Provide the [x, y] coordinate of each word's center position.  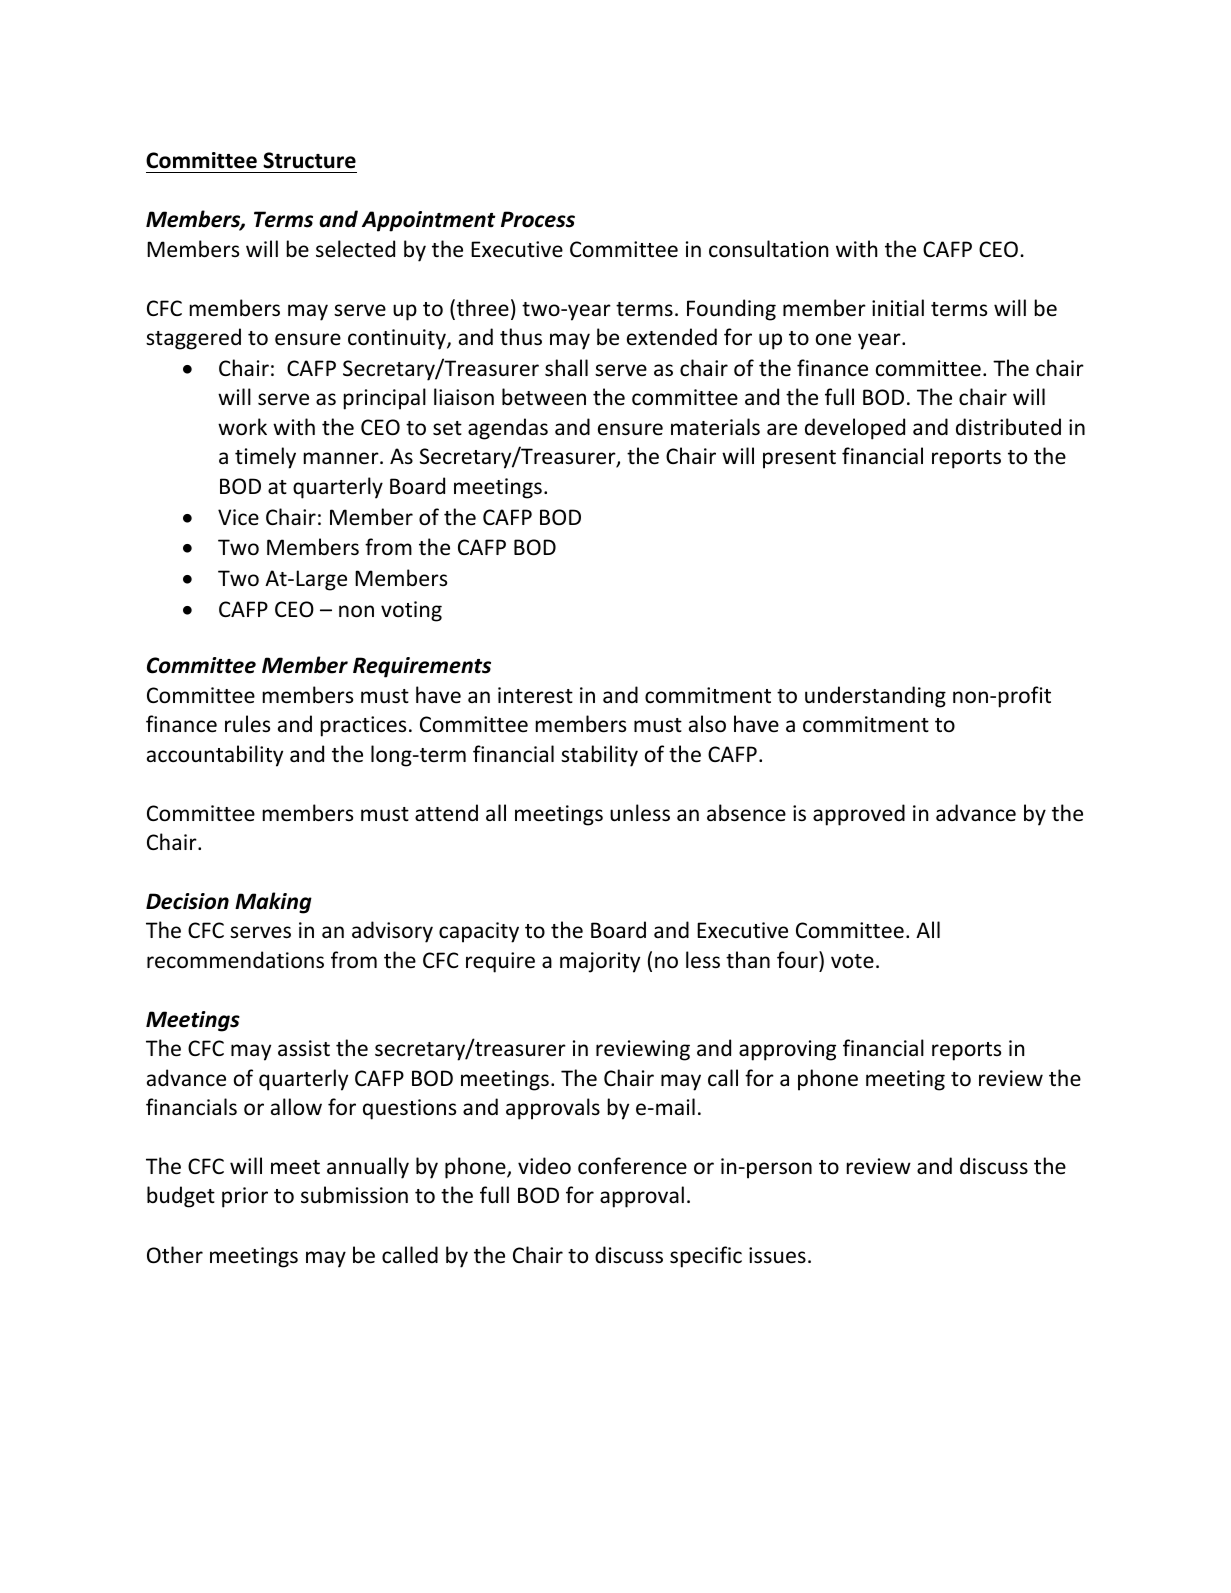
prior [245, 1197]
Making [273, 903]
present [799, 459]
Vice [238, 517]
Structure [309, 160]
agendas [508, 429]
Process [538, 219]
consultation [768, 249]
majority [600, 962]
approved [859, 815]
